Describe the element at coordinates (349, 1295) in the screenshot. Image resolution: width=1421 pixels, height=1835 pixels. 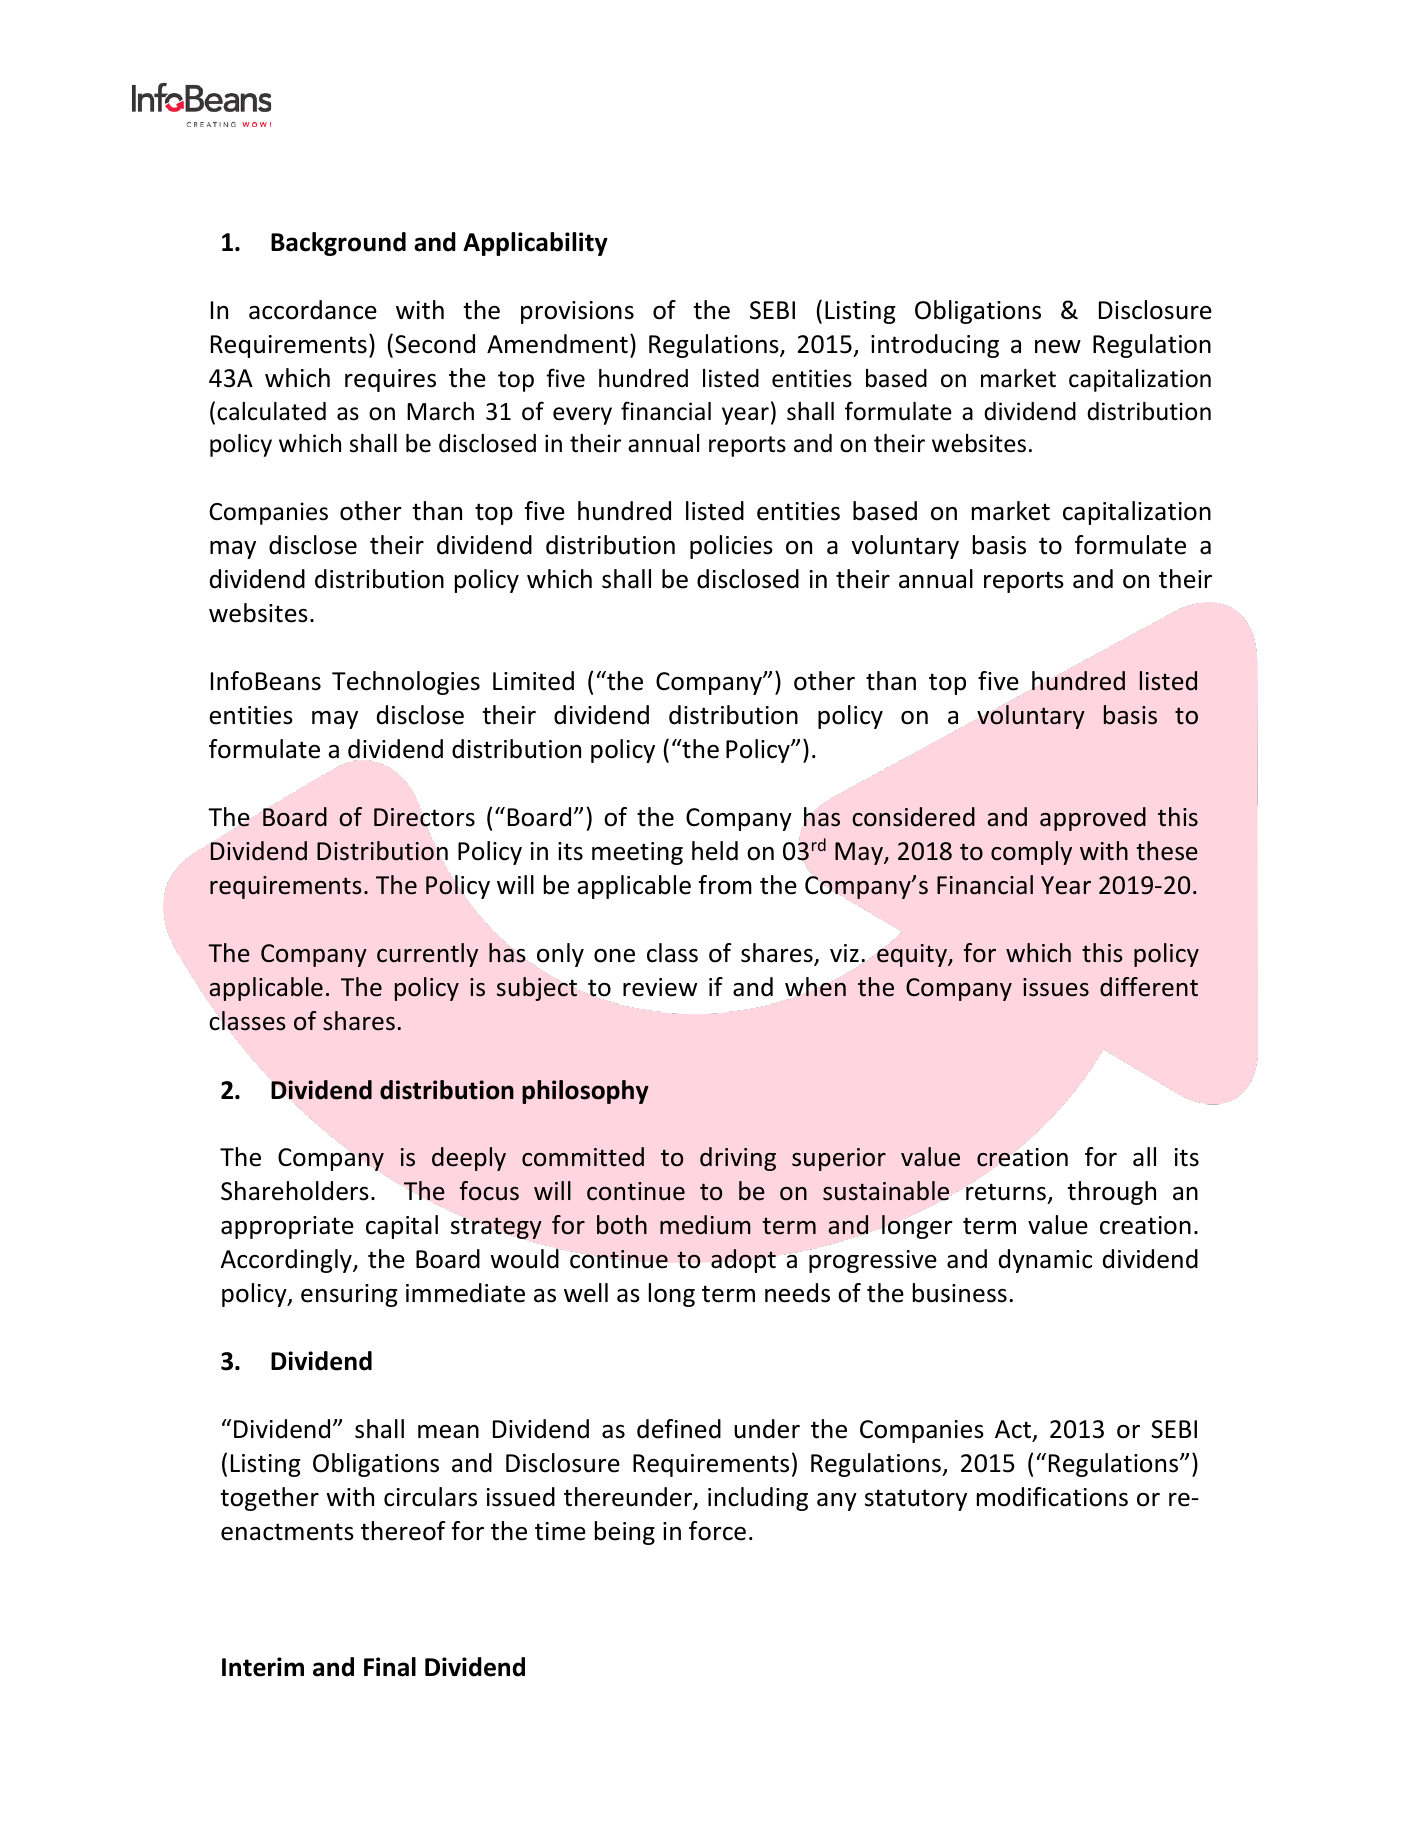
I see `ensuring` at that location.
